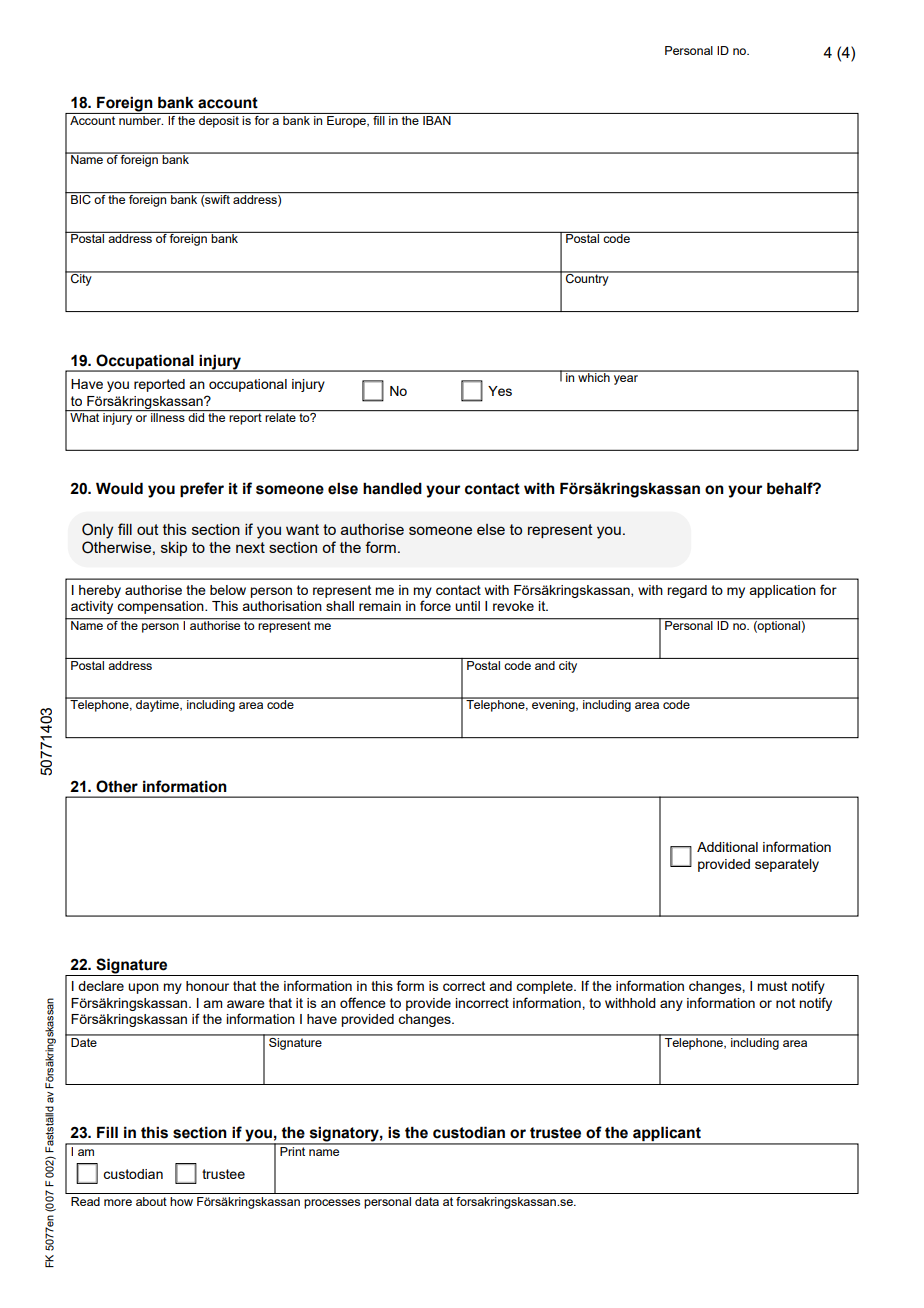  I want to click on below, so click(228, 590).
